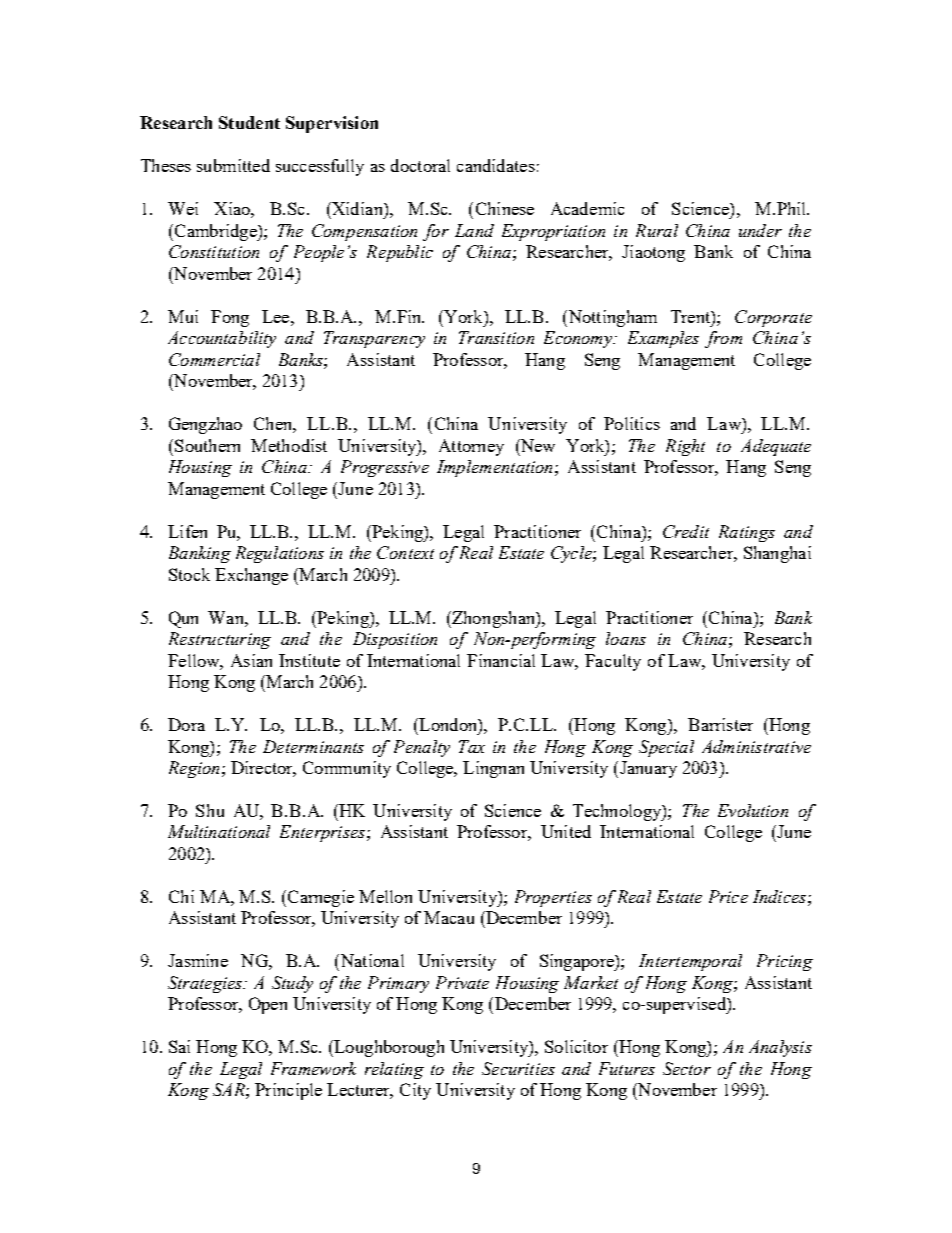  Describe the element at coordinates (207, 445) in the screenshot. I see `Southern` at that location.
